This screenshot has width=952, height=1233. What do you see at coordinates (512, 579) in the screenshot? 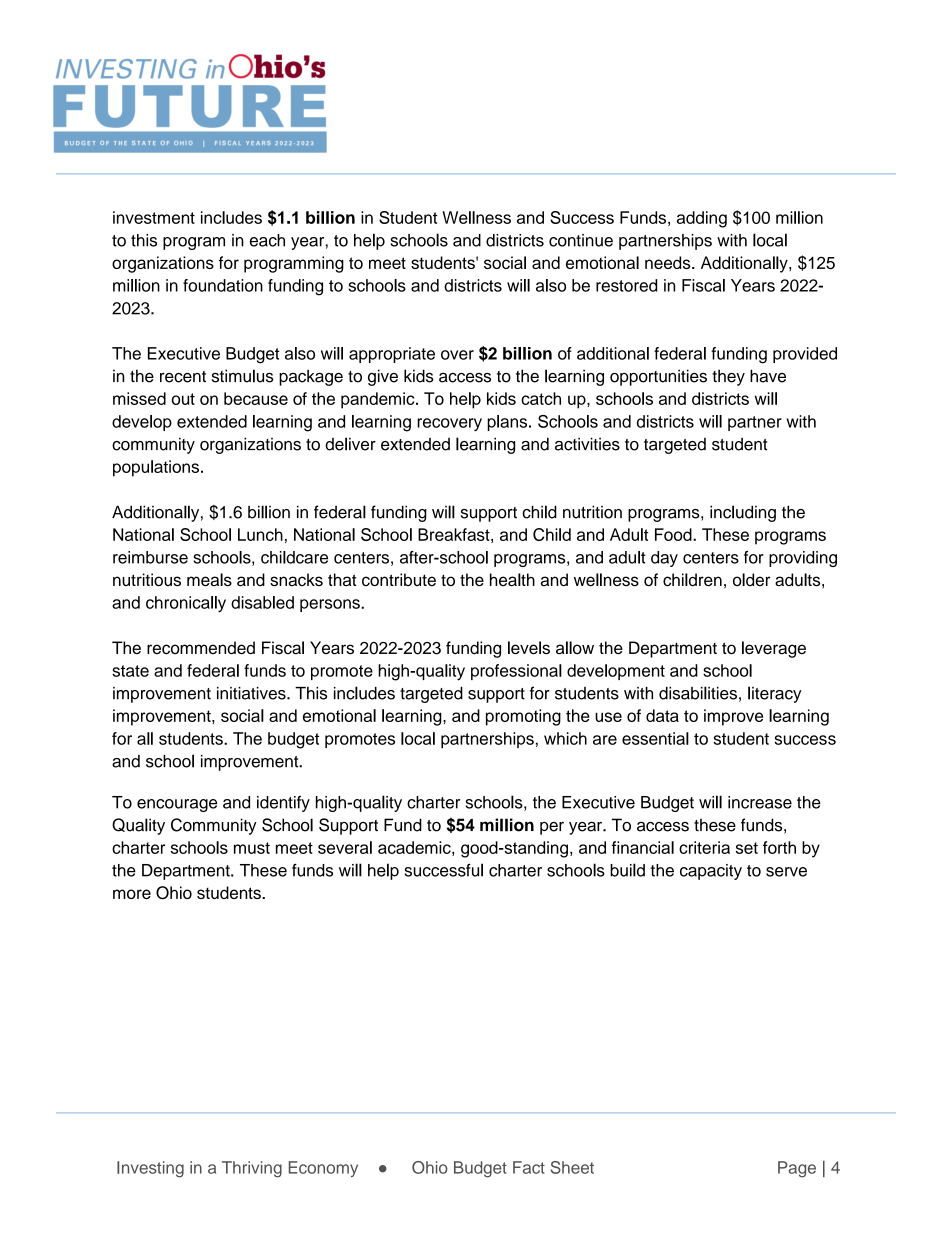
I see `health` at bounding box center [512, 579].
